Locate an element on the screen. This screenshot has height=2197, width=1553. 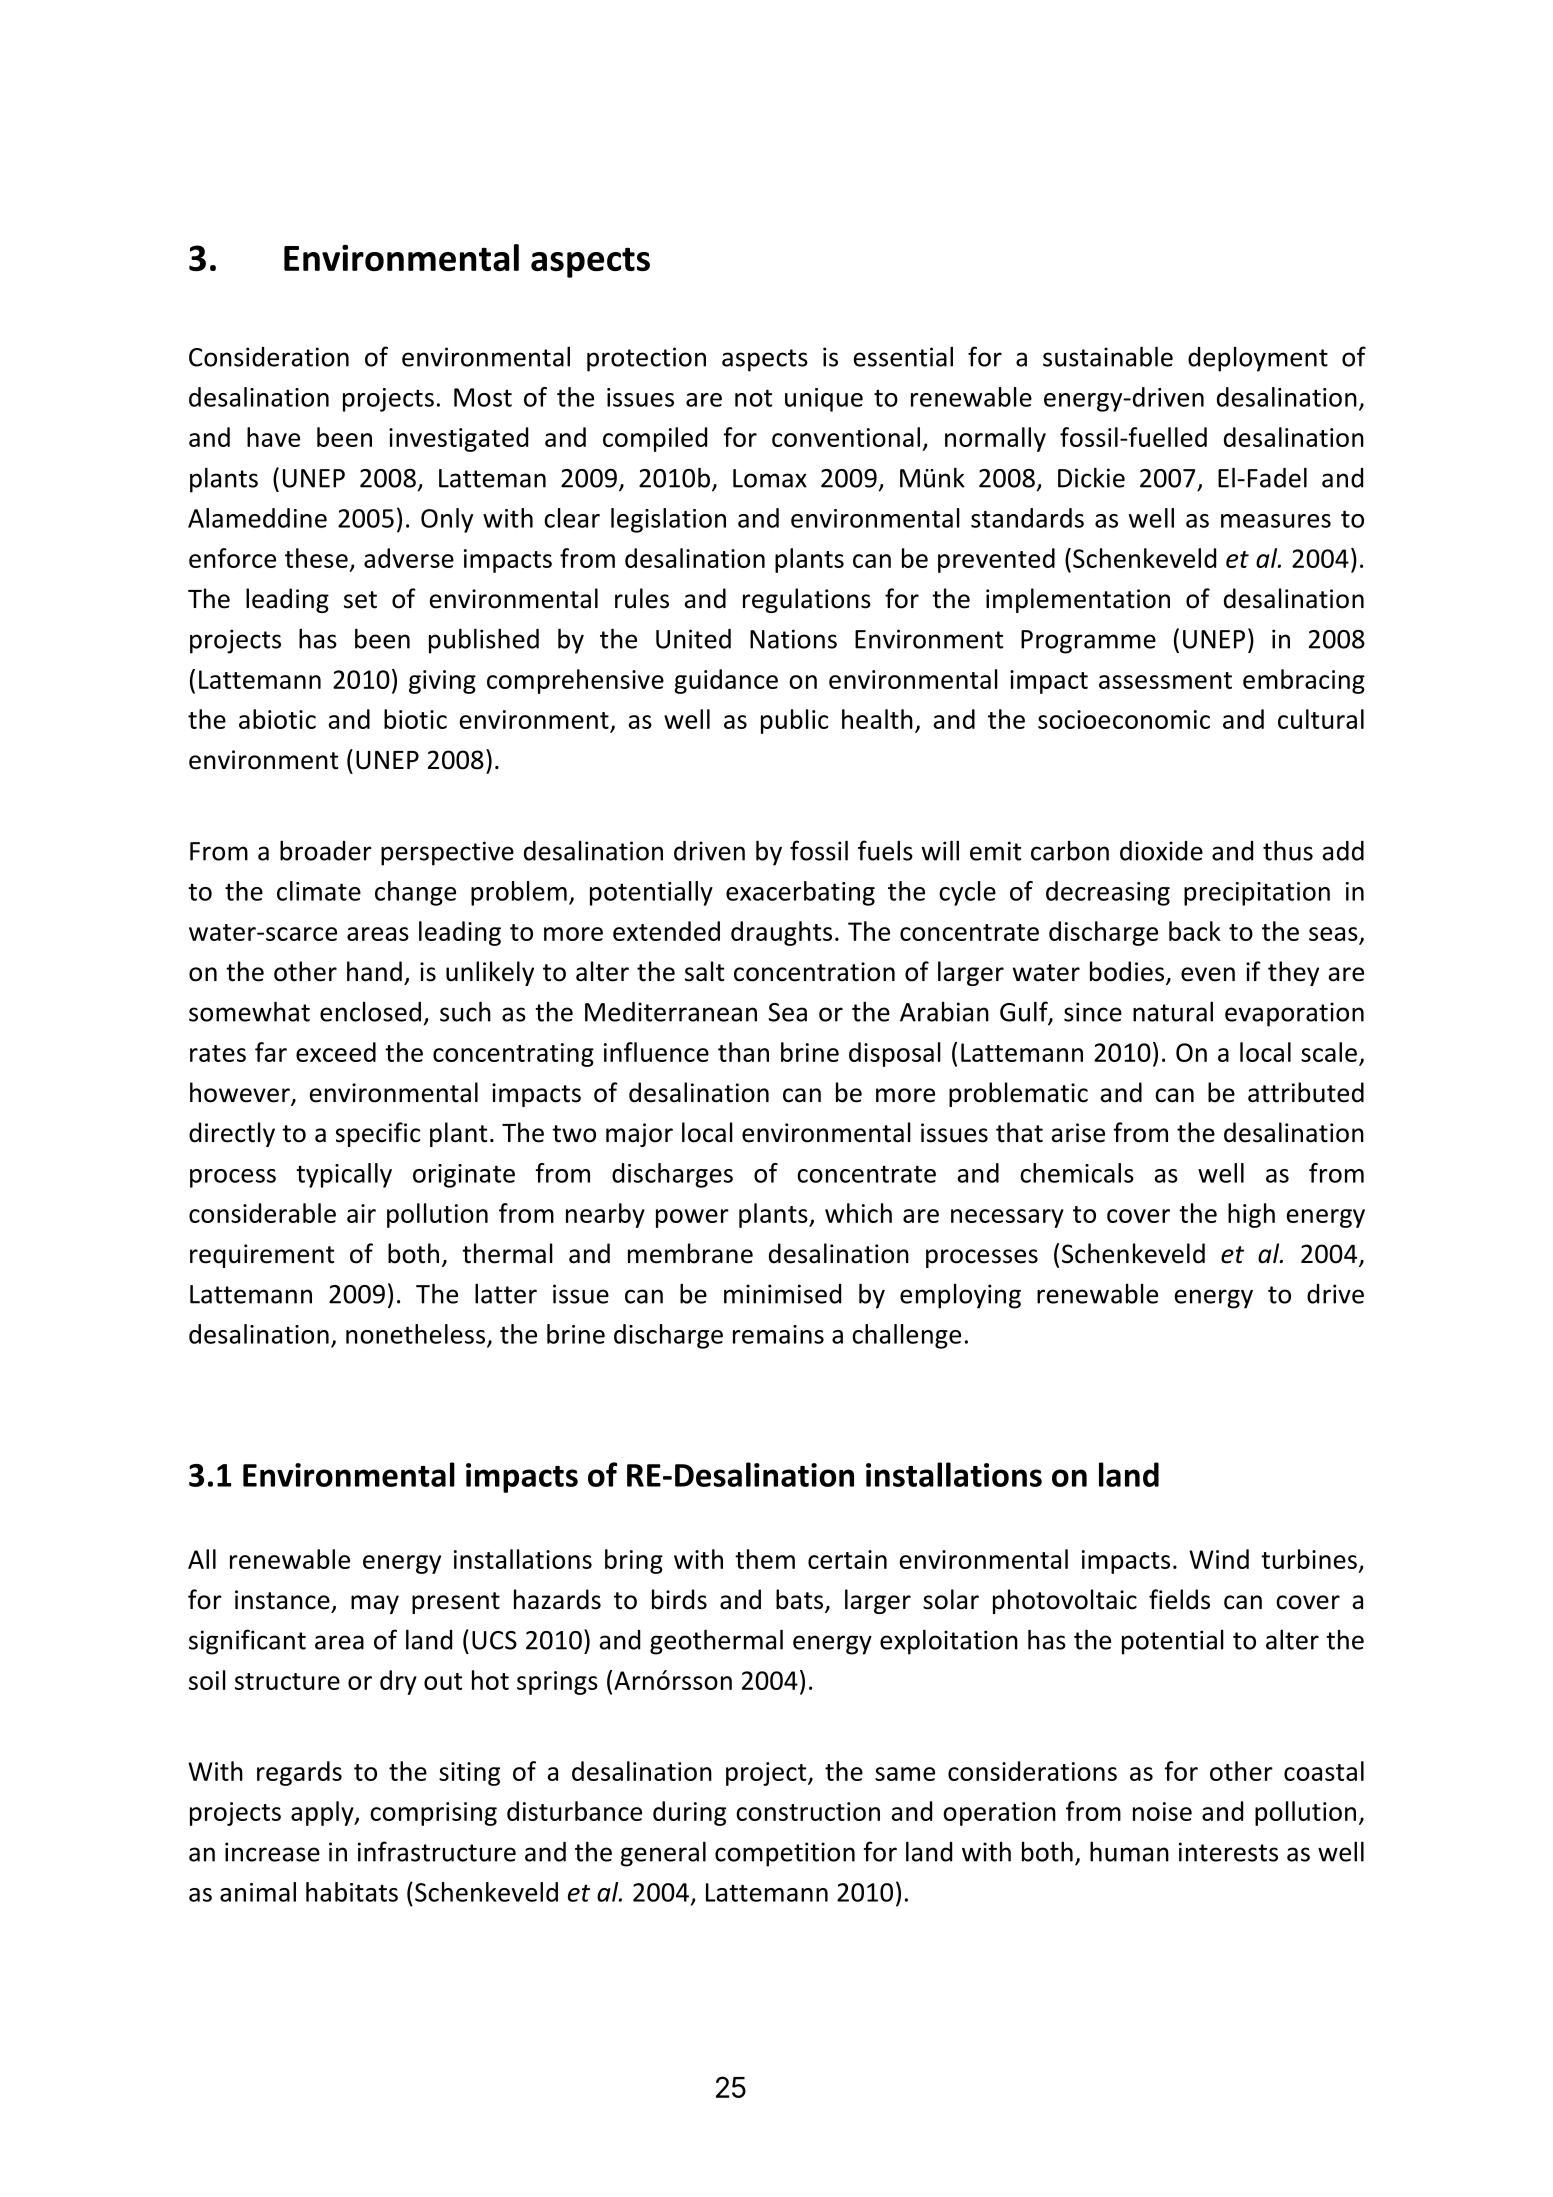
them is located at coordinates (765, 1559).
